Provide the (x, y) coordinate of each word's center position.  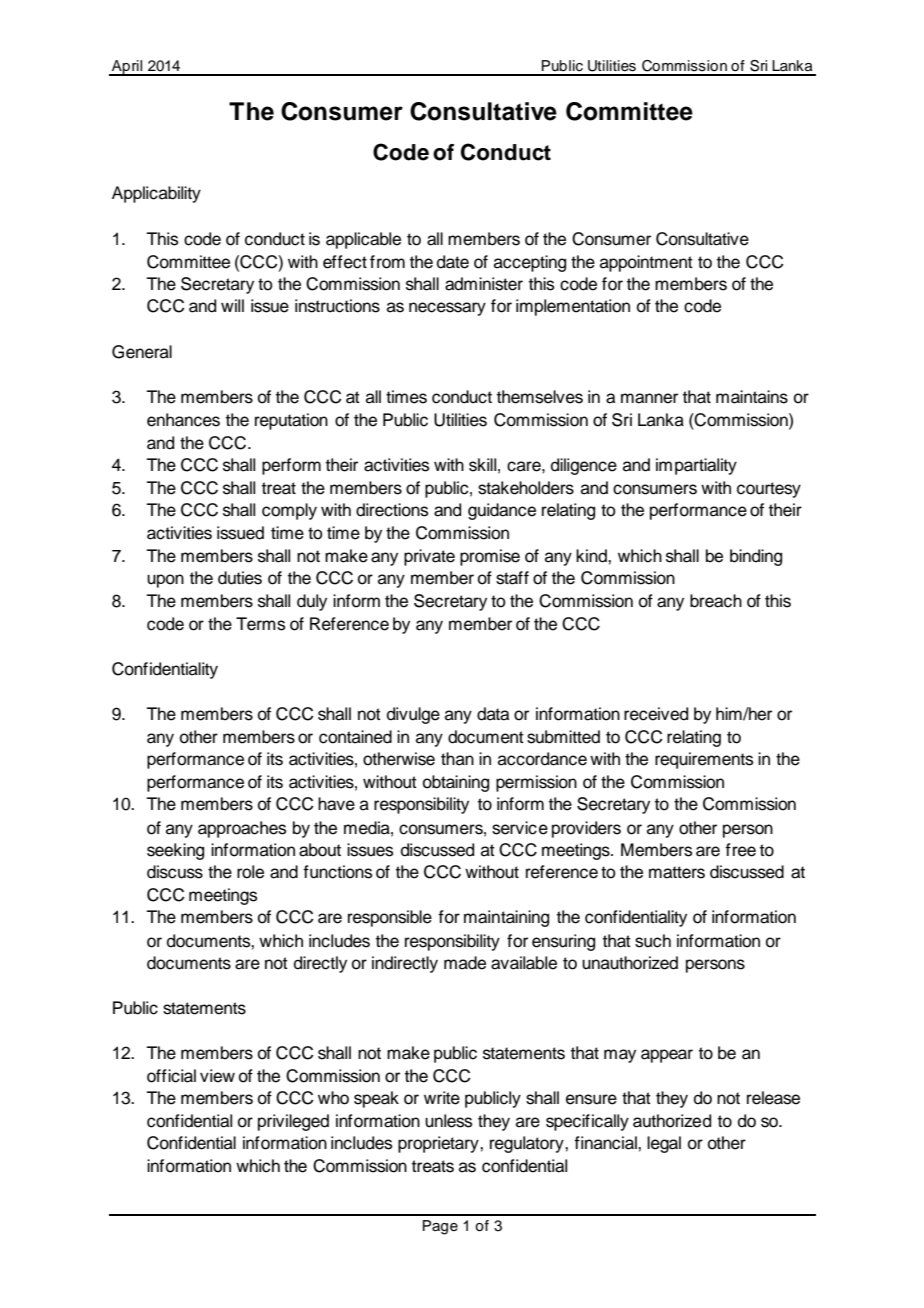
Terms (260, 624)
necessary (447, 309)
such (653, 941)
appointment (646, 263)
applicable (363, 240)
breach (716, 601)
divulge (413, 715)
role (250, 872)
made (465, 963)
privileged (293, 1122)
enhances (183, 420)
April (127, 68)
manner (649, 398)
